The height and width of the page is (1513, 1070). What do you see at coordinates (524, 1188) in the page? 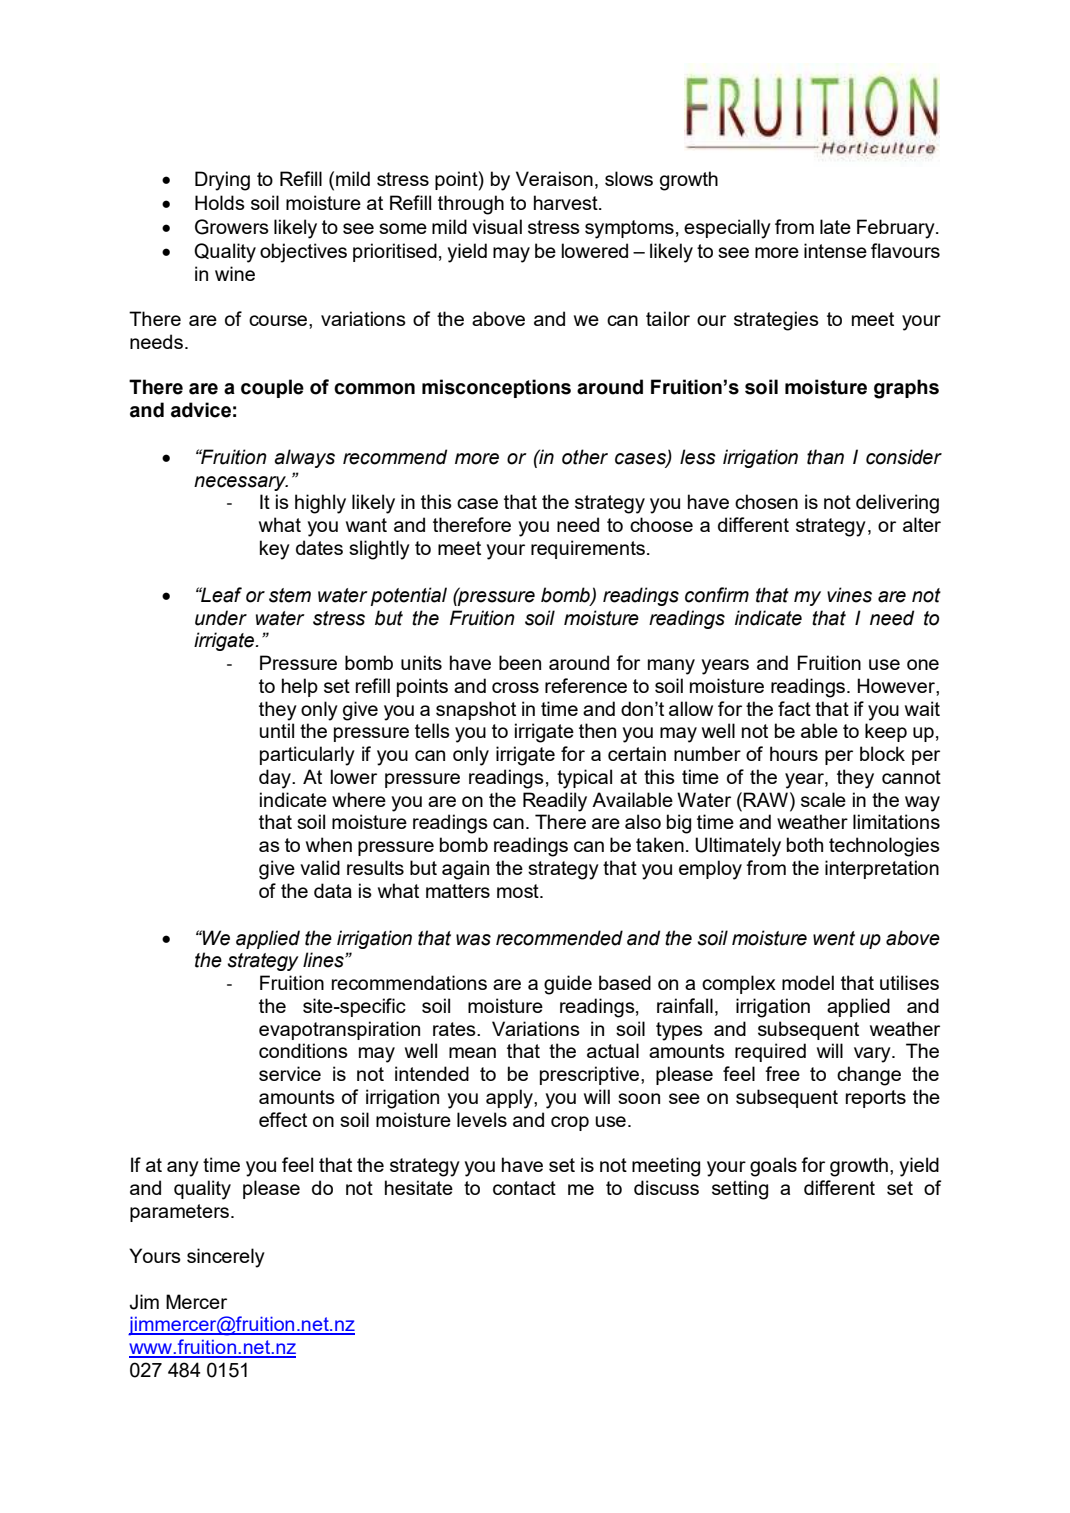
I see `contact` at bounding box center [524, 1188].
